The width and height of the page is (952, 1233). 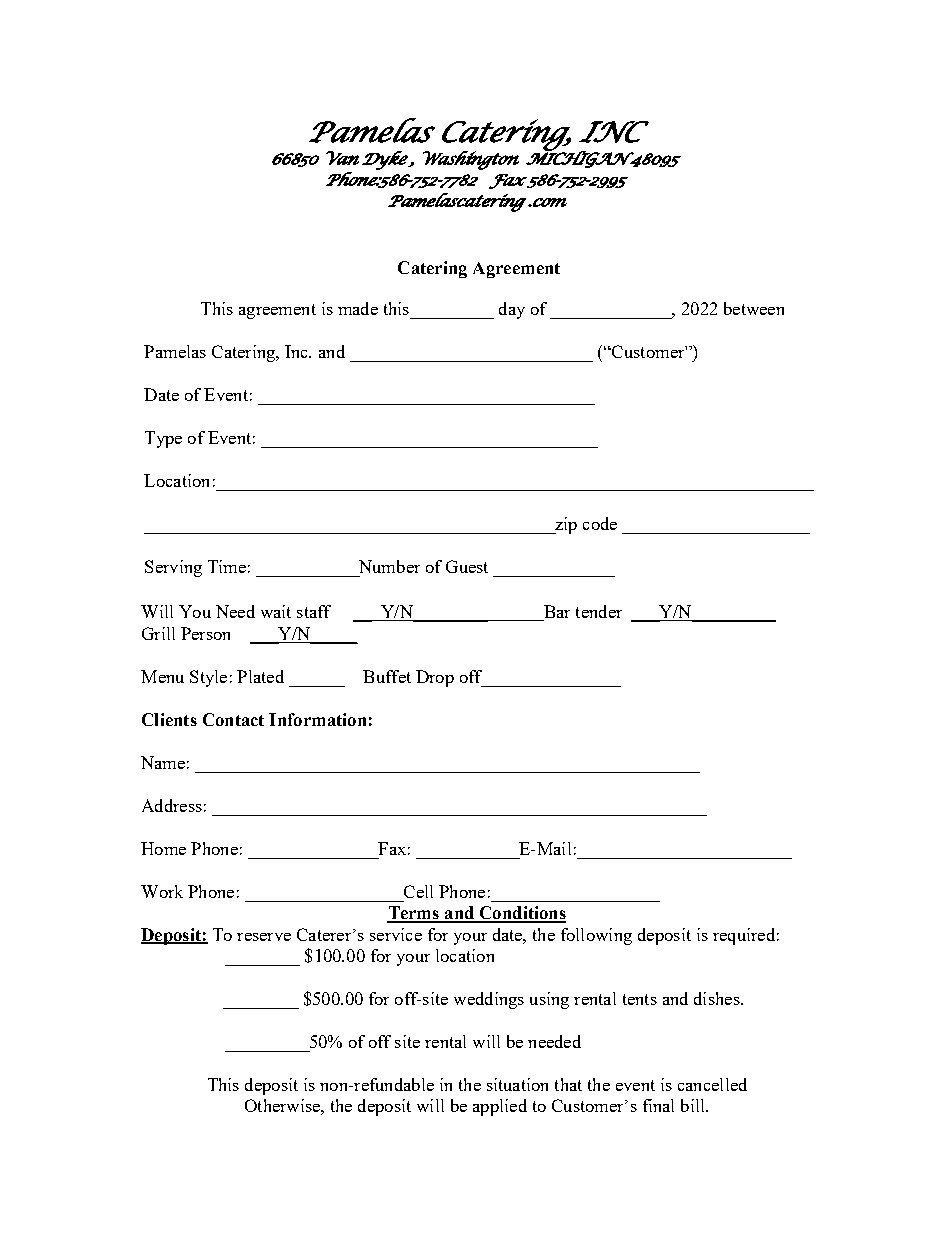 I want to click on required, so click(x=744, y=936).
